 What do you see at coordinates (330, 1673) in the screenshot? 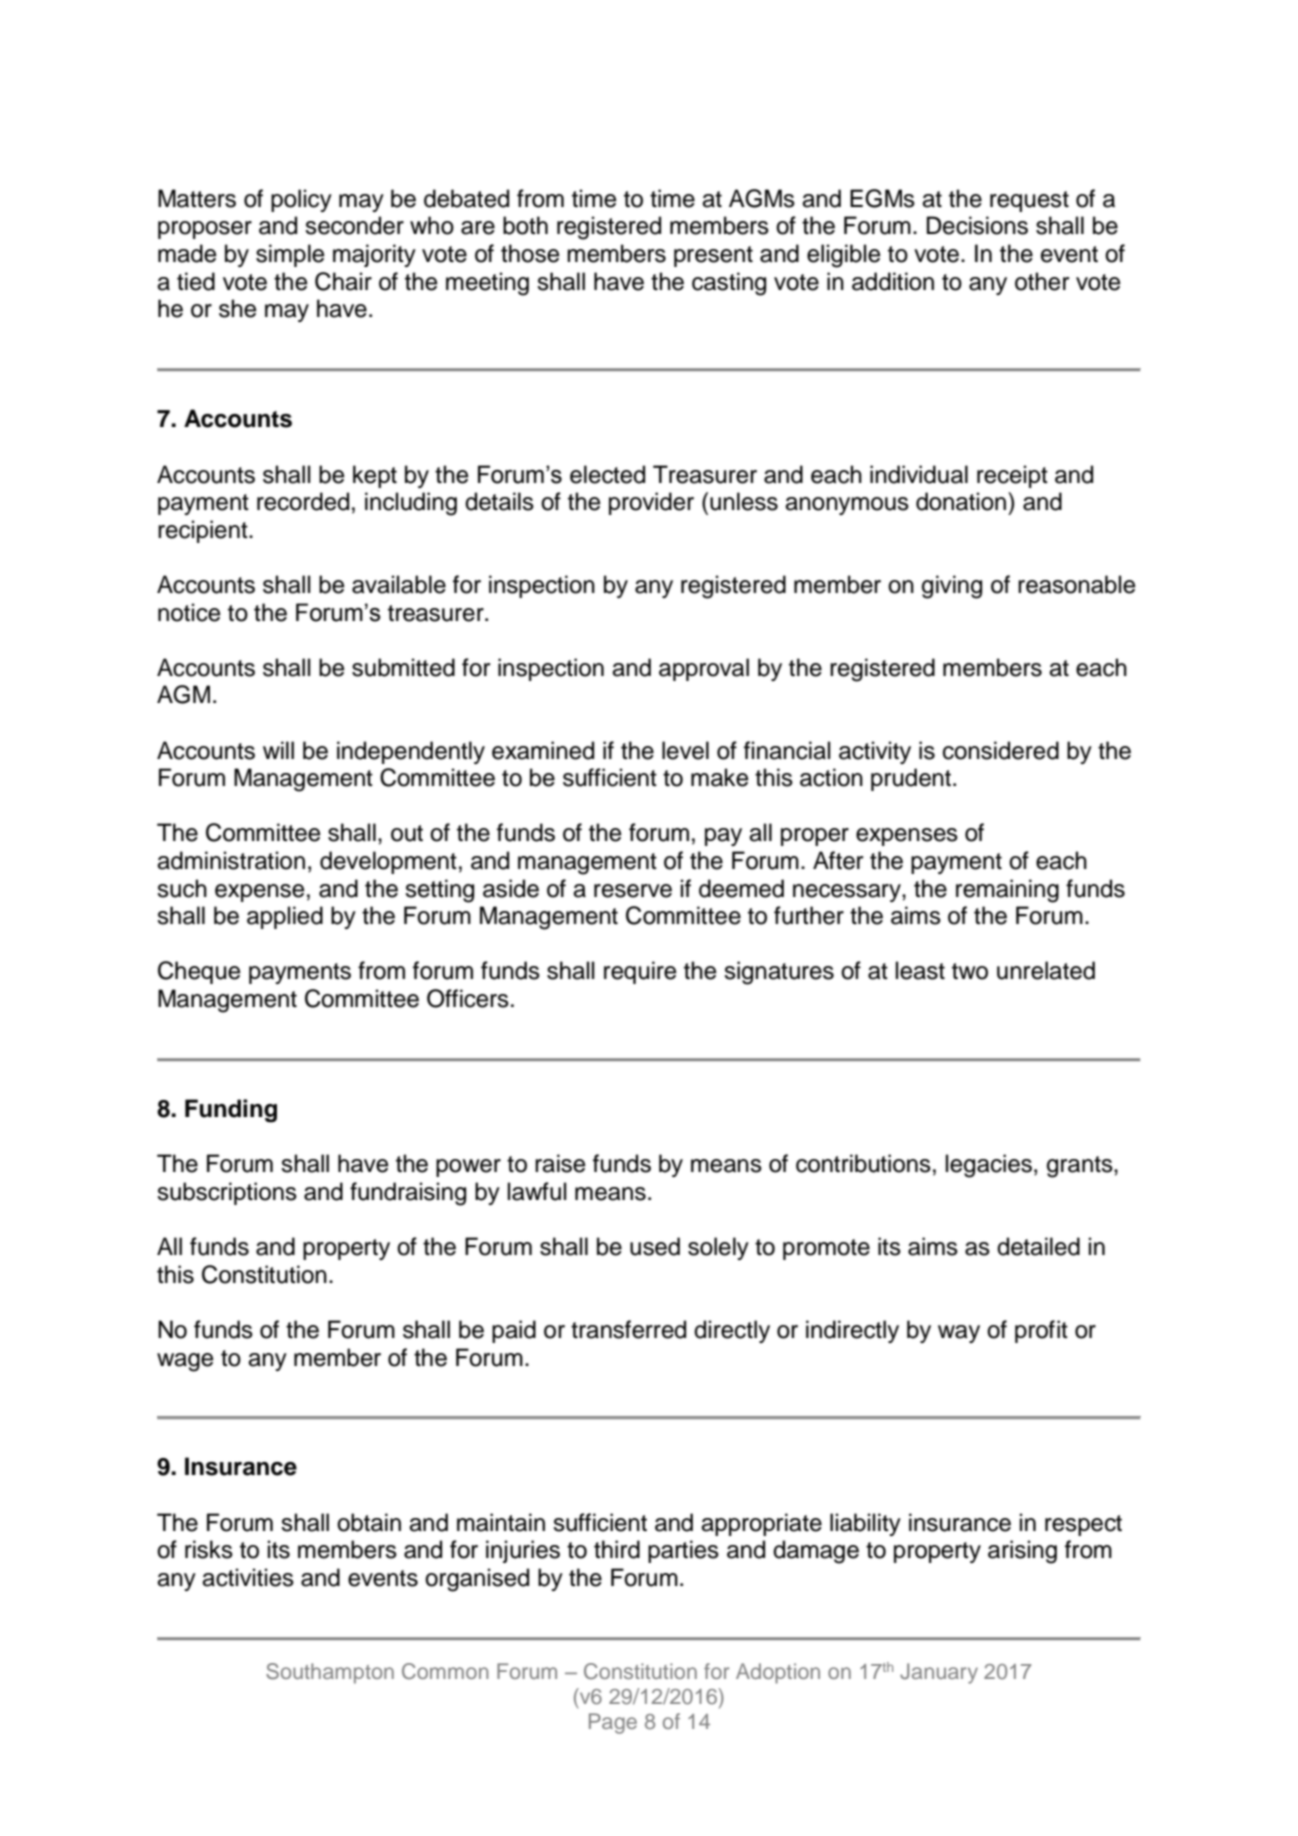
I see `Southampton` at bounding box center [330, 1673].
